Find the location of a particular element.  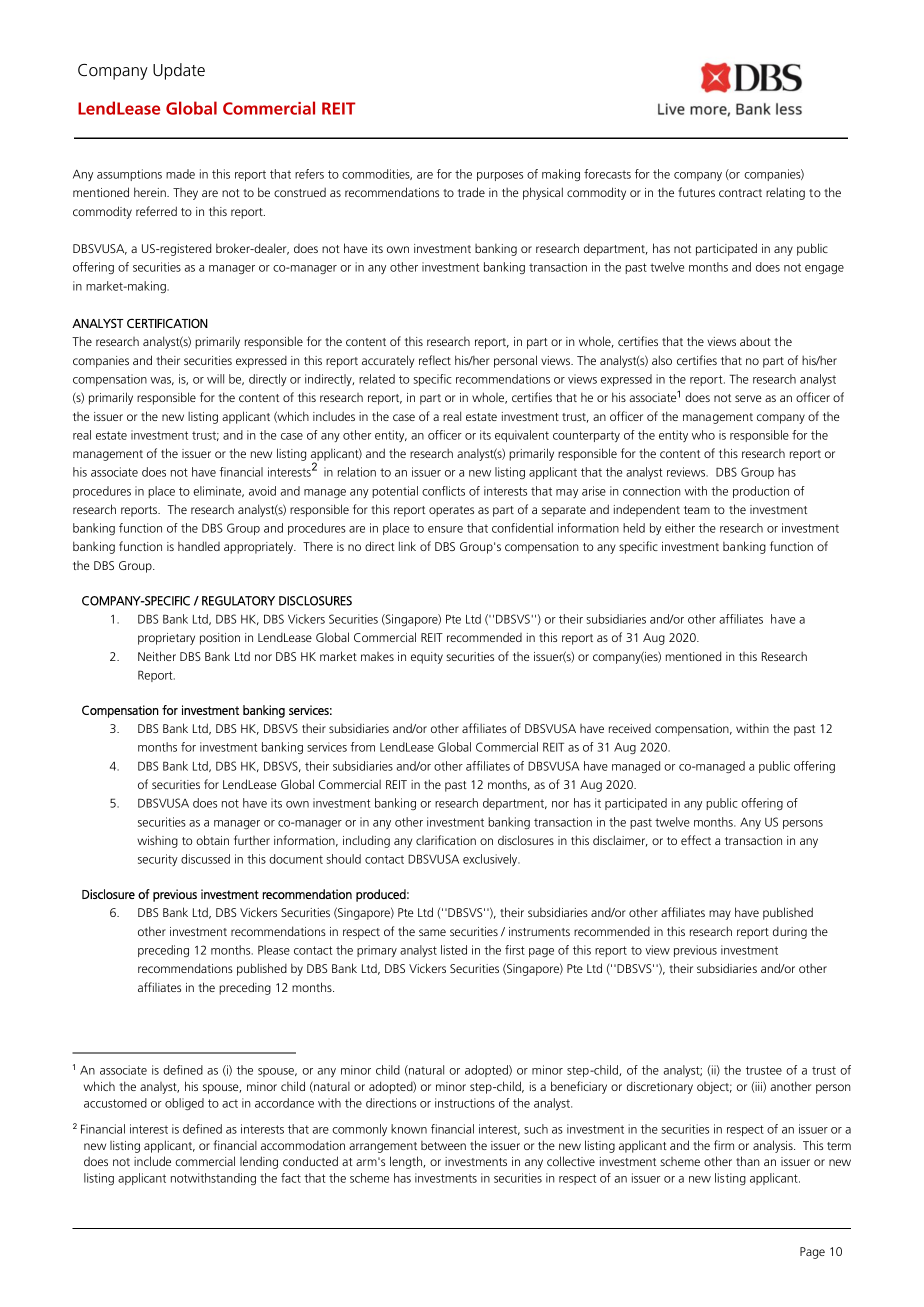

discussed is located at coordinates (205, 859).
